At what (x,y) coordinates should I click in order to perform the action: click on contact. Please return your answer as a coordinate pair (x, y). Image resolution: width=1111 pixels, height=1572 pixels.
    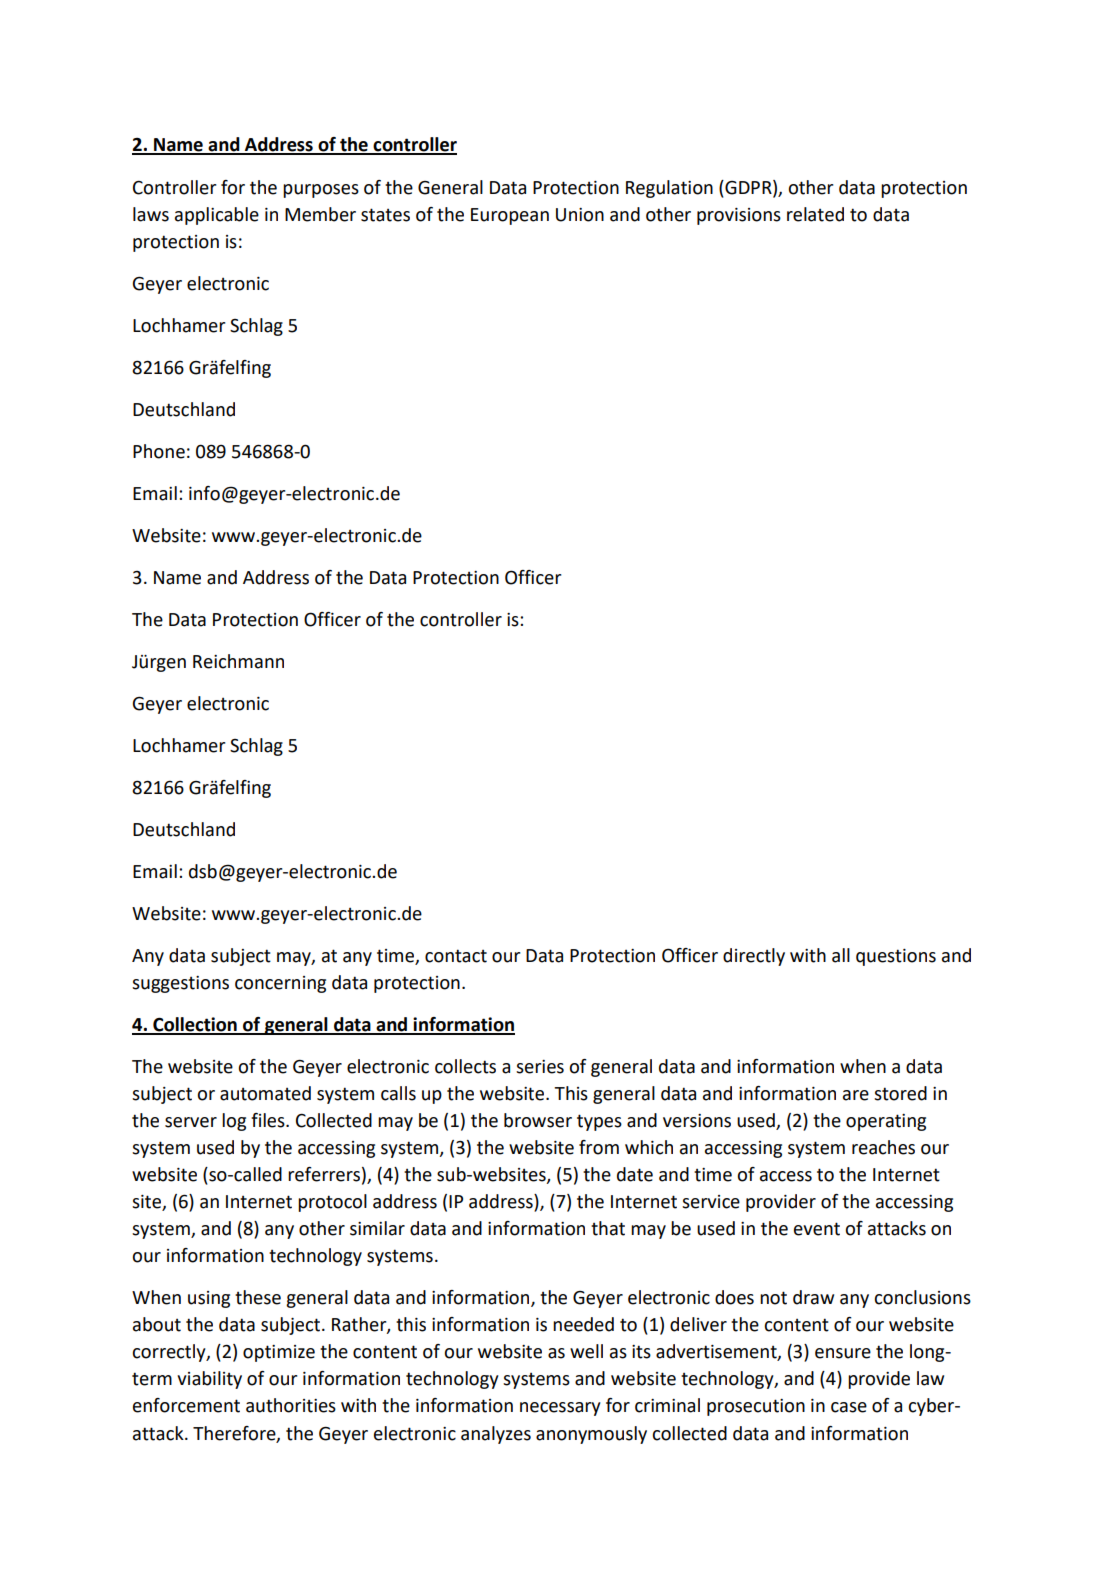
    Looking at the image, I should click on (456, 956).
